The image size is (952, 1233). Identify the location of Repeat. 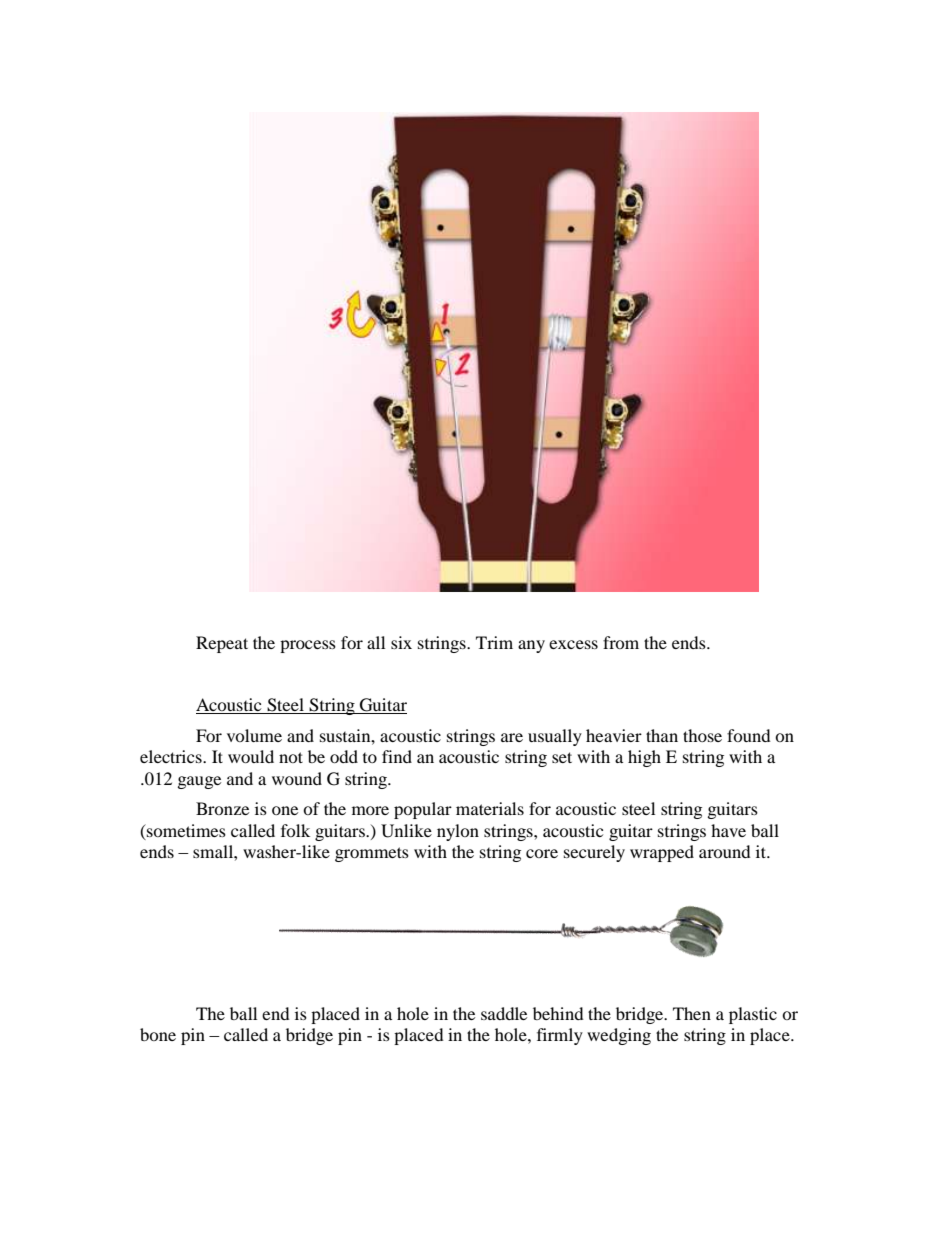
(222, 644).
